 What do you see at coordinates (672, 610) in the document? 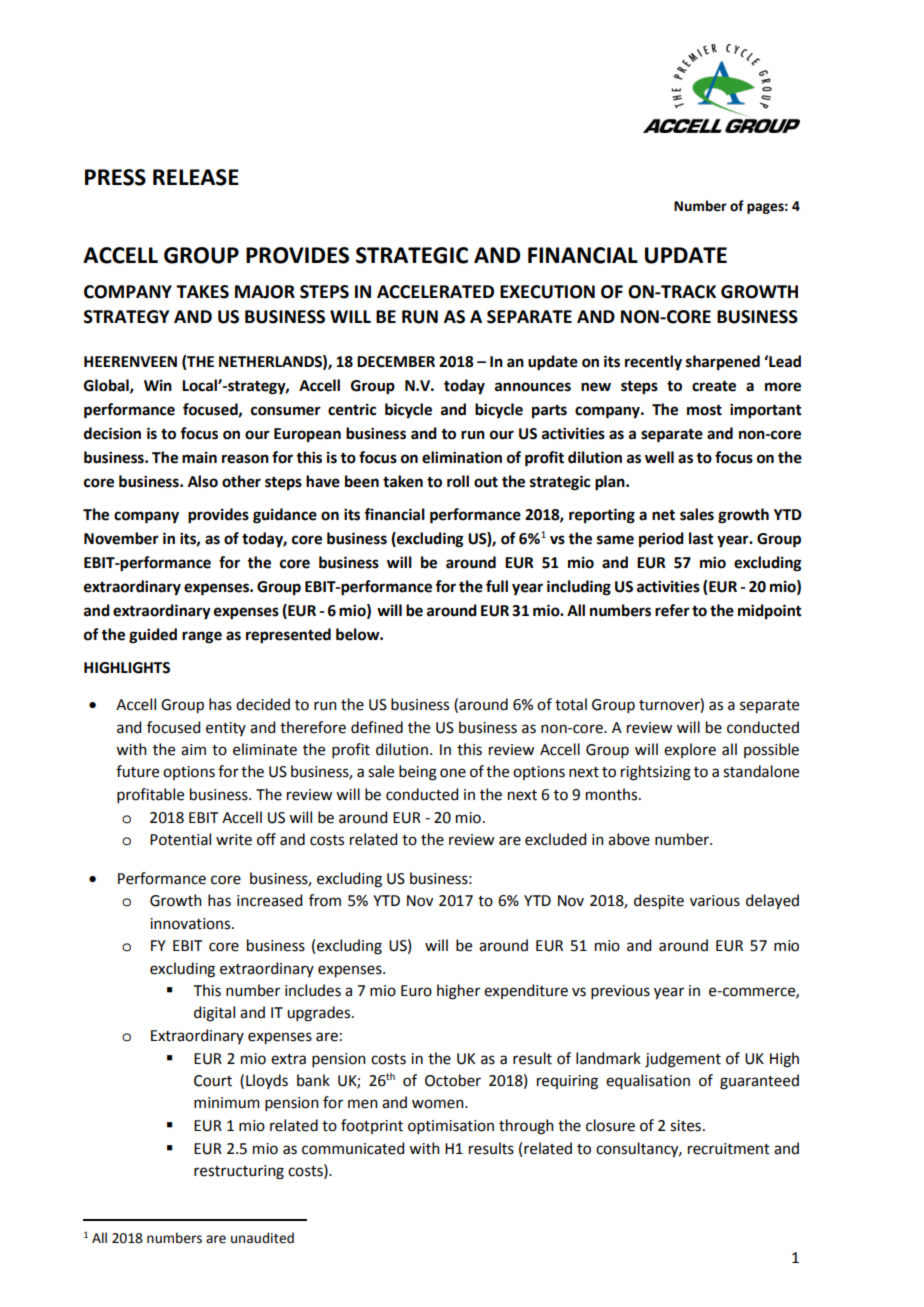
I see `refer` at bounding box center [672, 610].
